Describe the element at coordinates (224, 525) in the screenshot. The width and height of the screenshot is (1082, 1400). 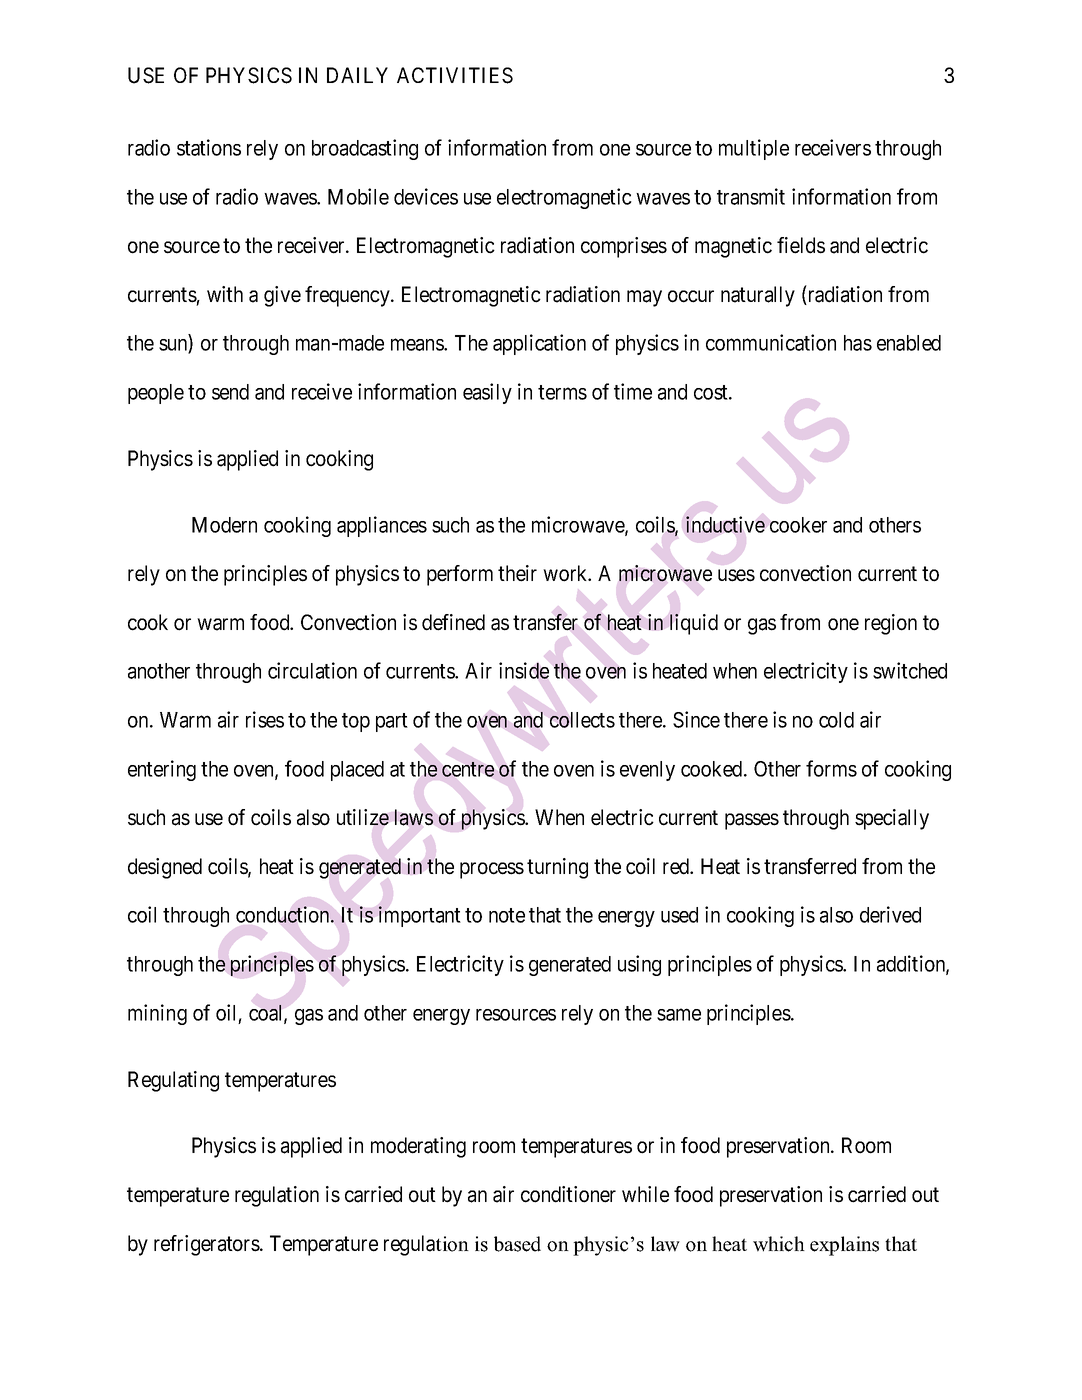
I see `Modern` at that location.
